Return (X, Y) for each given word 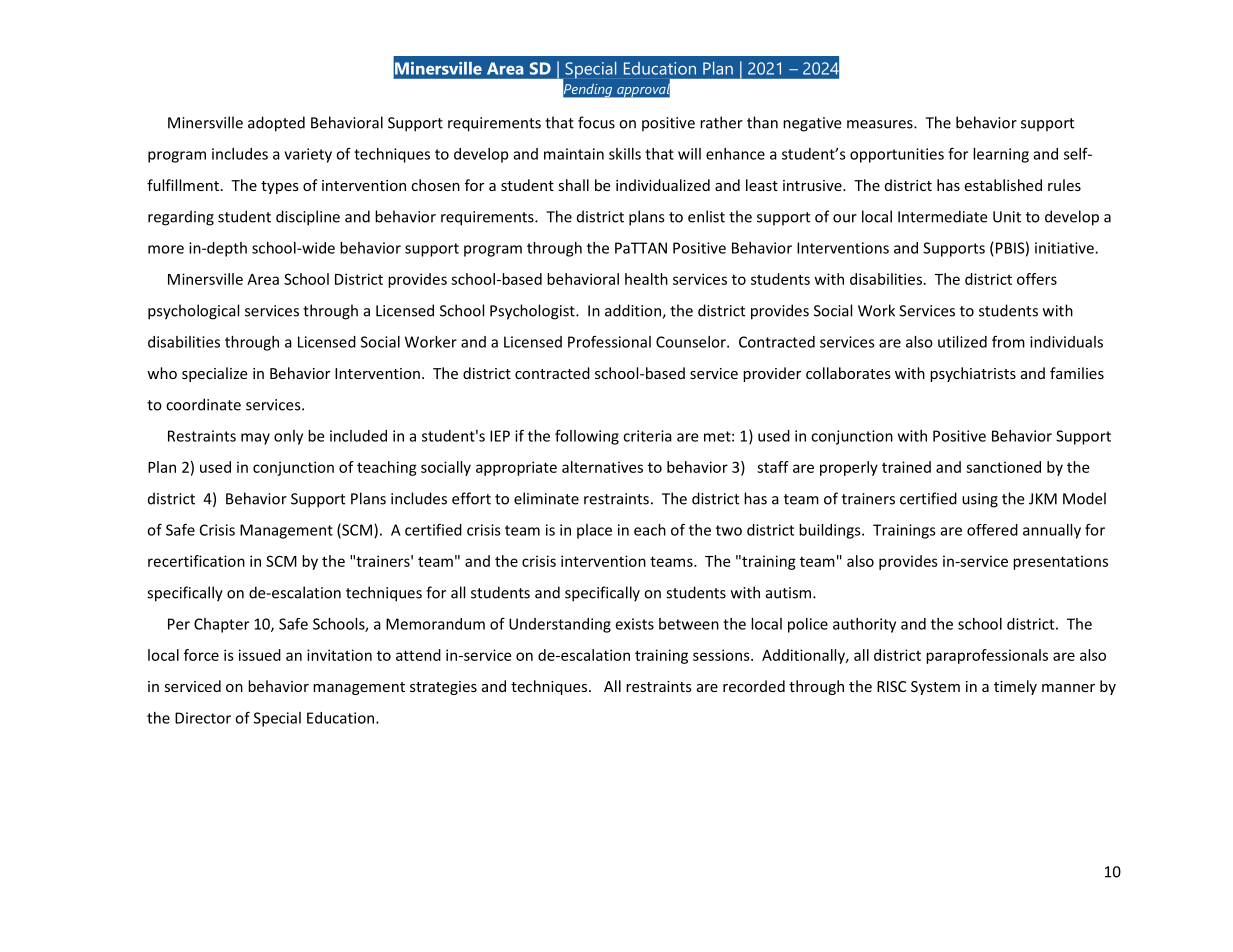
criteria (647, 436)
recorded (754, 686)
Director (203, 718)
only (288, 437)
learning (1001, 155)
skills (625, 154)
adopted (276, 124)
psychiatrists (973, 374)
